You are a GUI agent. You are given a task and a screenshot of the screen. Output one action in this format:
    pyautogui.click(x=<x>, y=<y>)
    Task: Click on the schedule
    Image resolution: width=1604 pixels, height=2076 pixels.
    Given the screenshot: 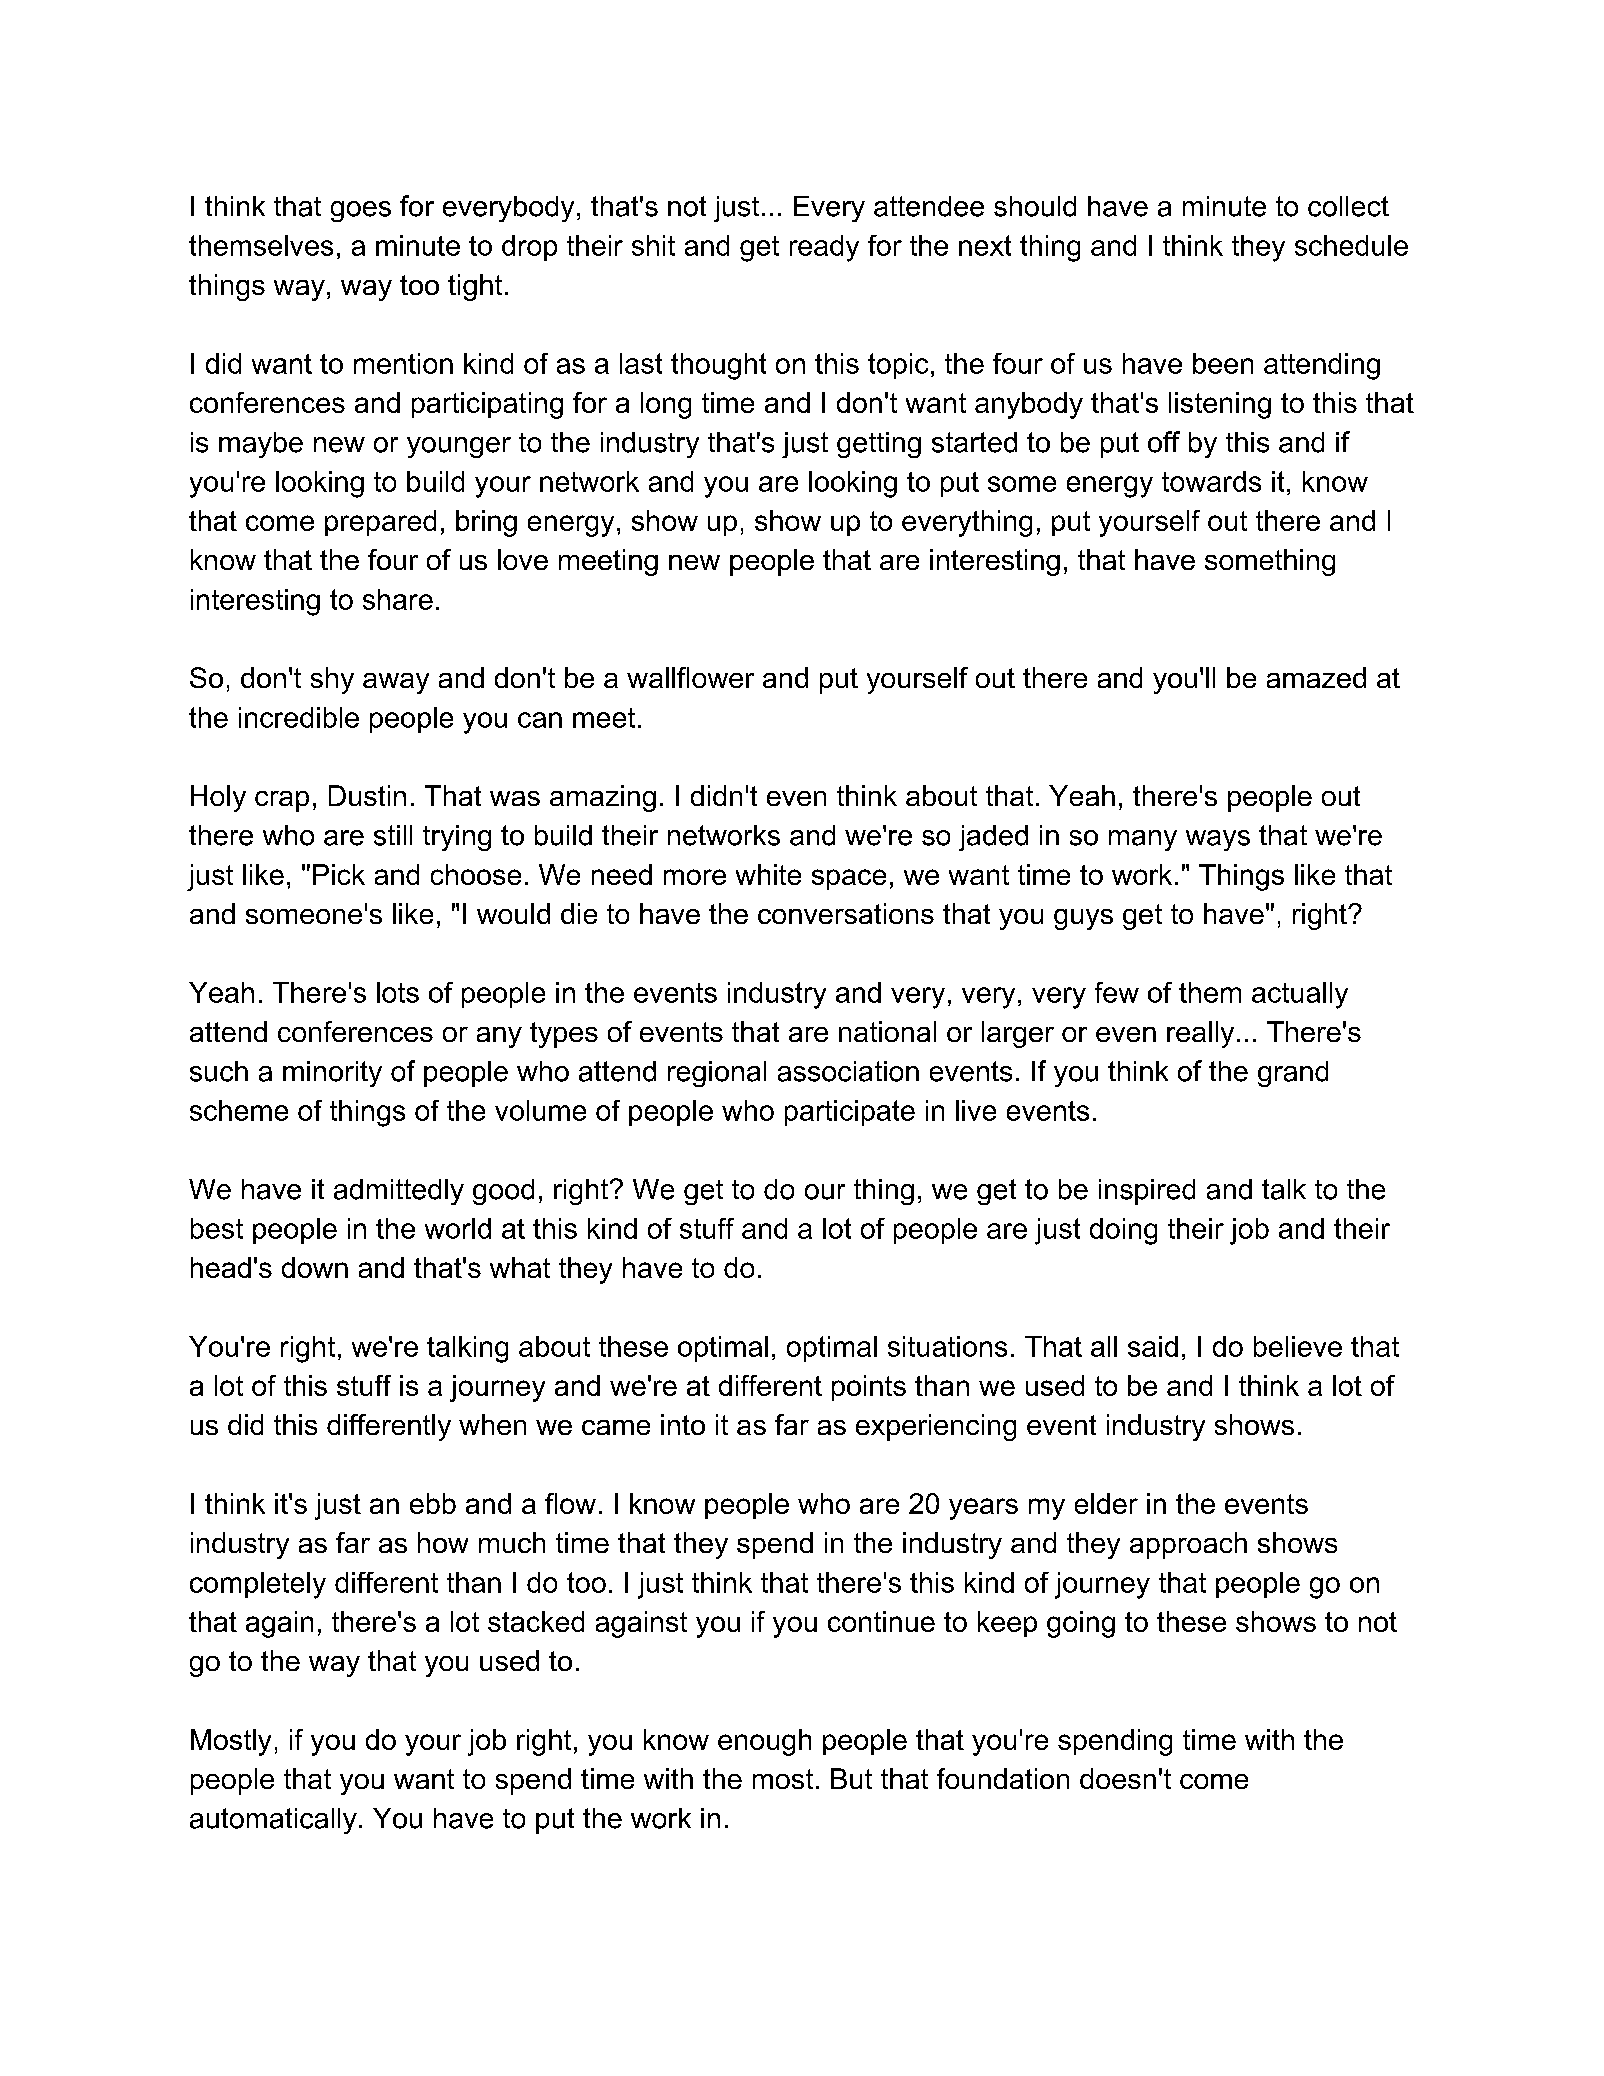 What is the action you would take?
    pyautogui.click(x=1351, y=245)
